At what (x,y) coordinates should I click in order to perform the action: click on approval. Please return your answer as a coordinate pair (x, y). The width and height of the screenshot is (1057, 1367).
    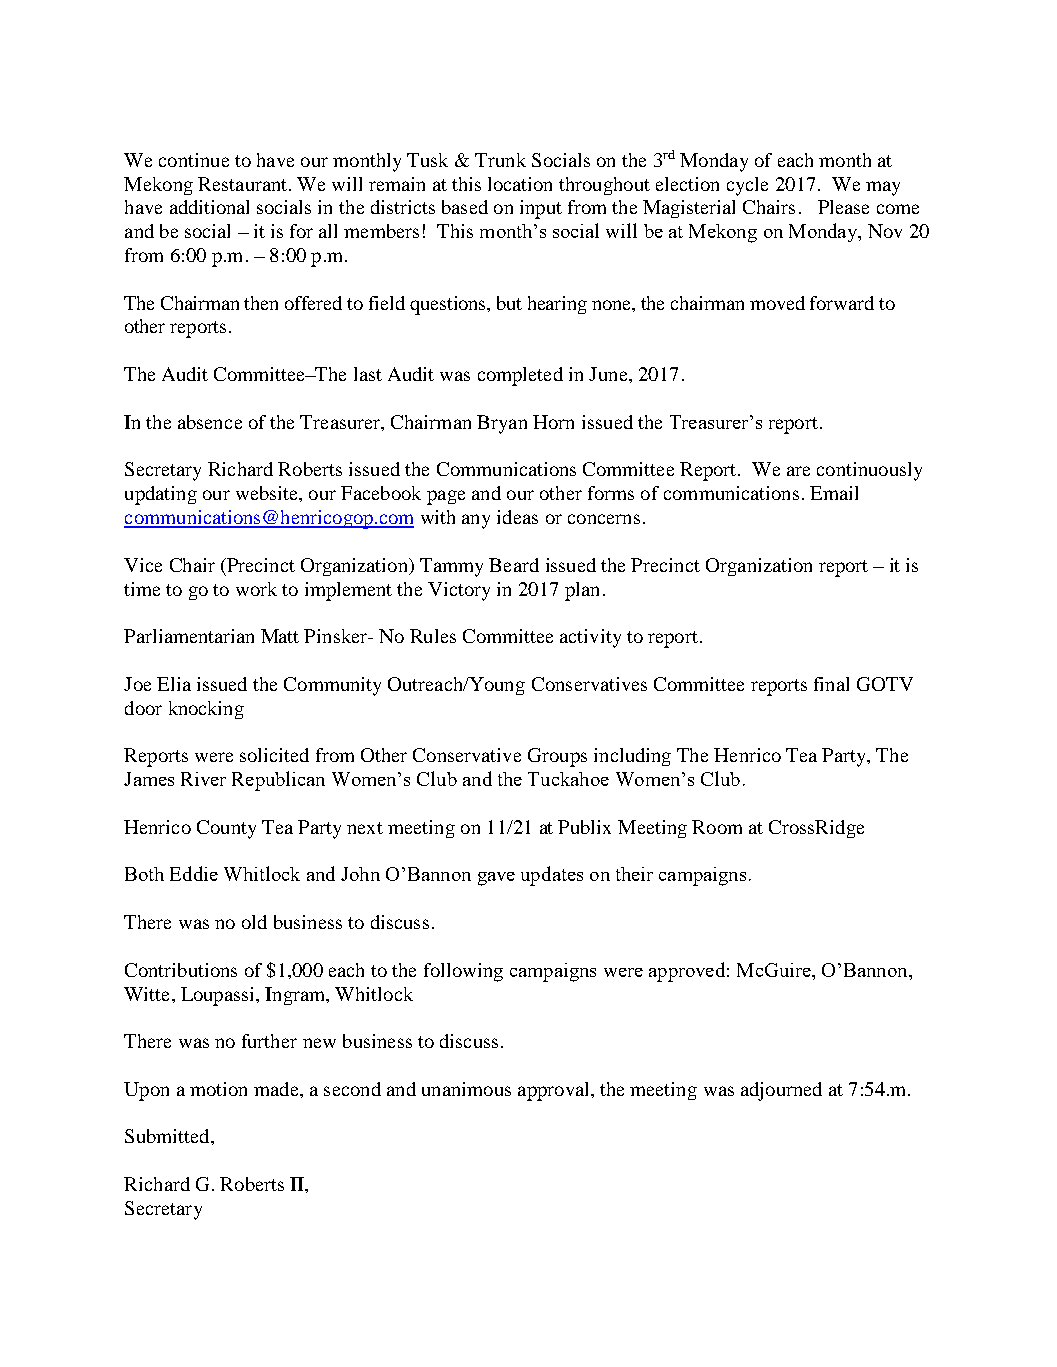
    Looking at the image, I should click on (555, 1091).
